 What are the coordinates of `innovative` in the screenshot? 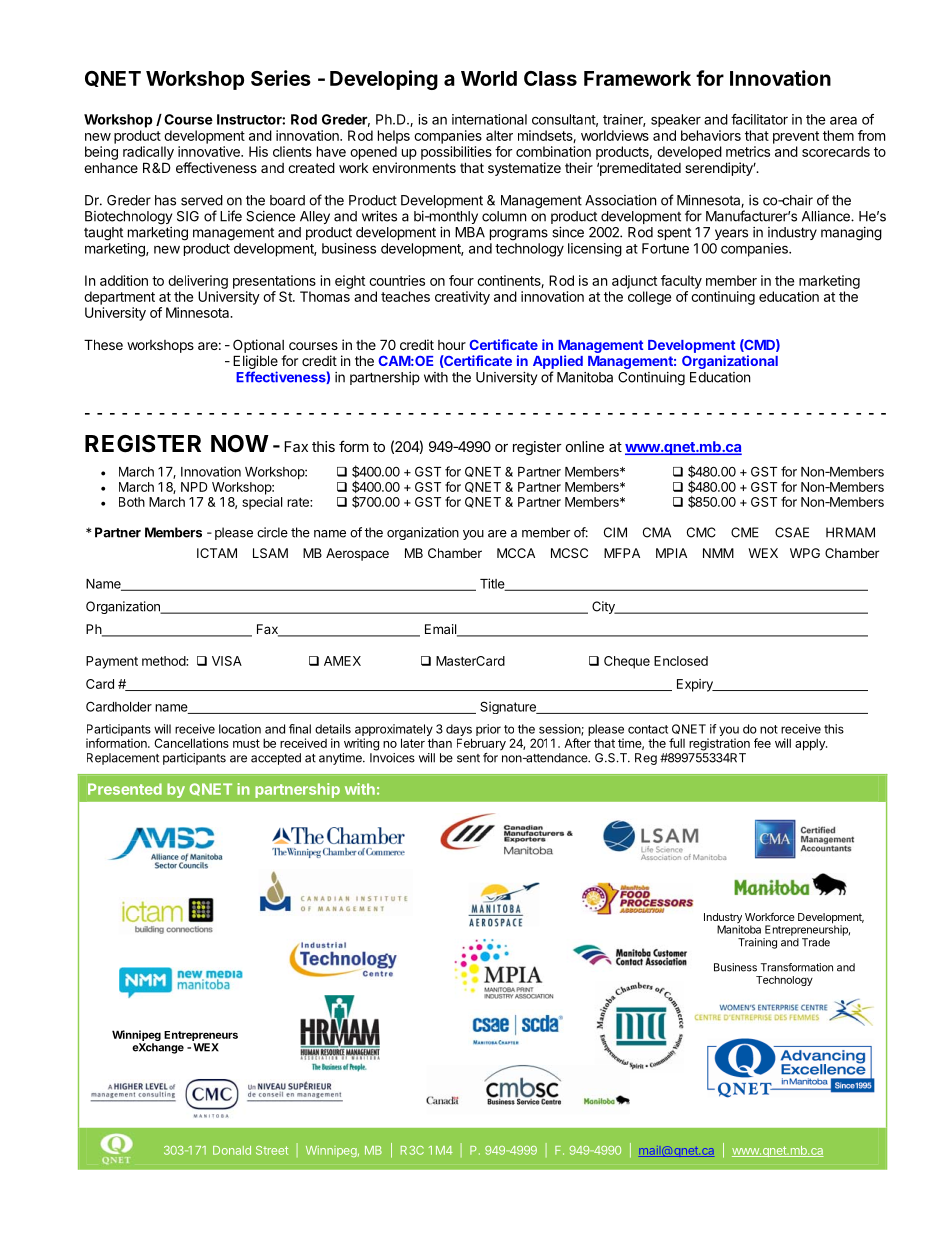 It's located at (210, 151).
